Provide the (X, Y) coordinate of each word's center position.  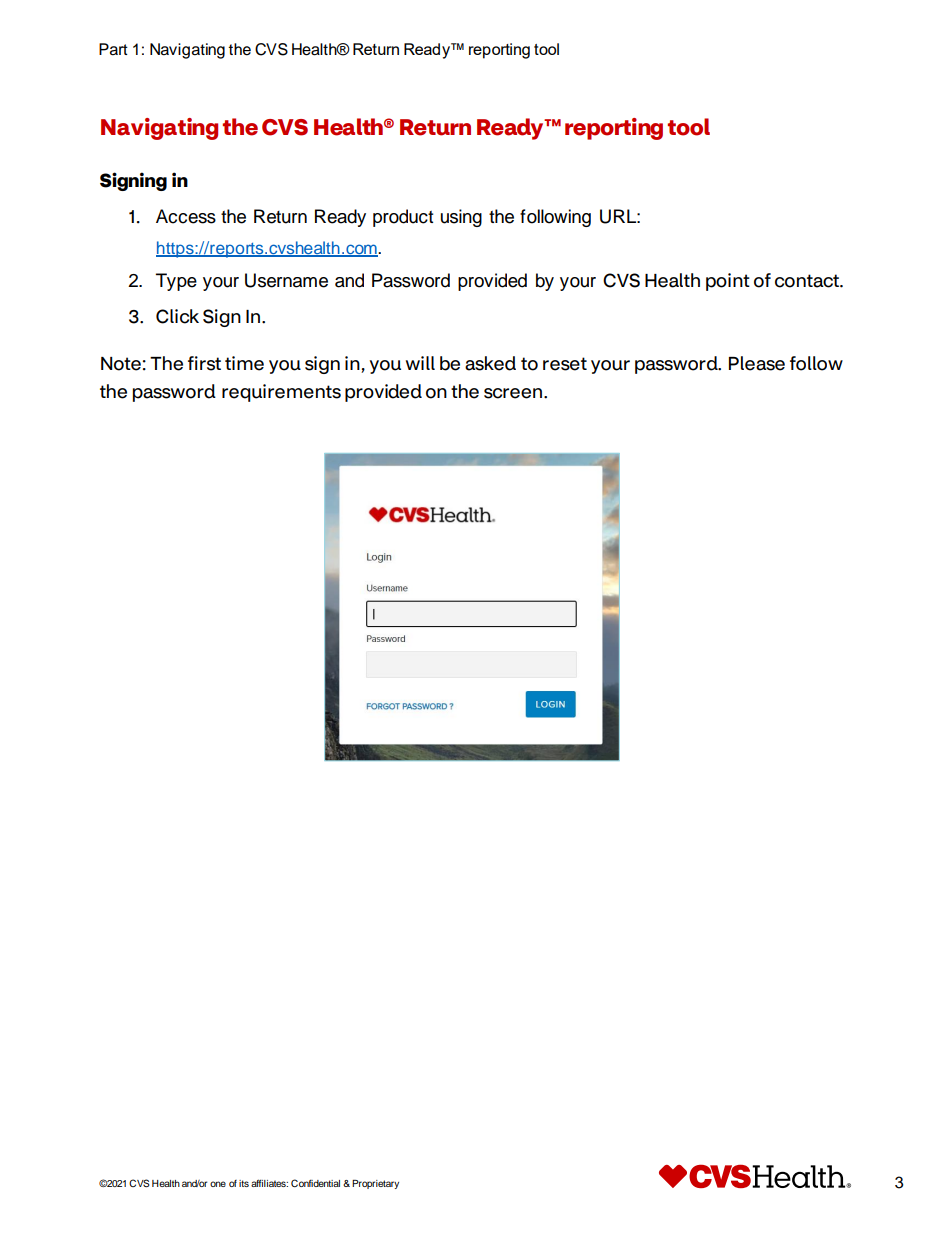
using (461, 218)
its (244, 1183)
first (204, 363)
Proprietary (375, 1184)
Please (757, 363)
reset (565, 364)
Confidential (315, 1183)
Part (113, 49)
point (728, 282)
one (218, 1184)
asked (490, 363)
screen (514, 393)
